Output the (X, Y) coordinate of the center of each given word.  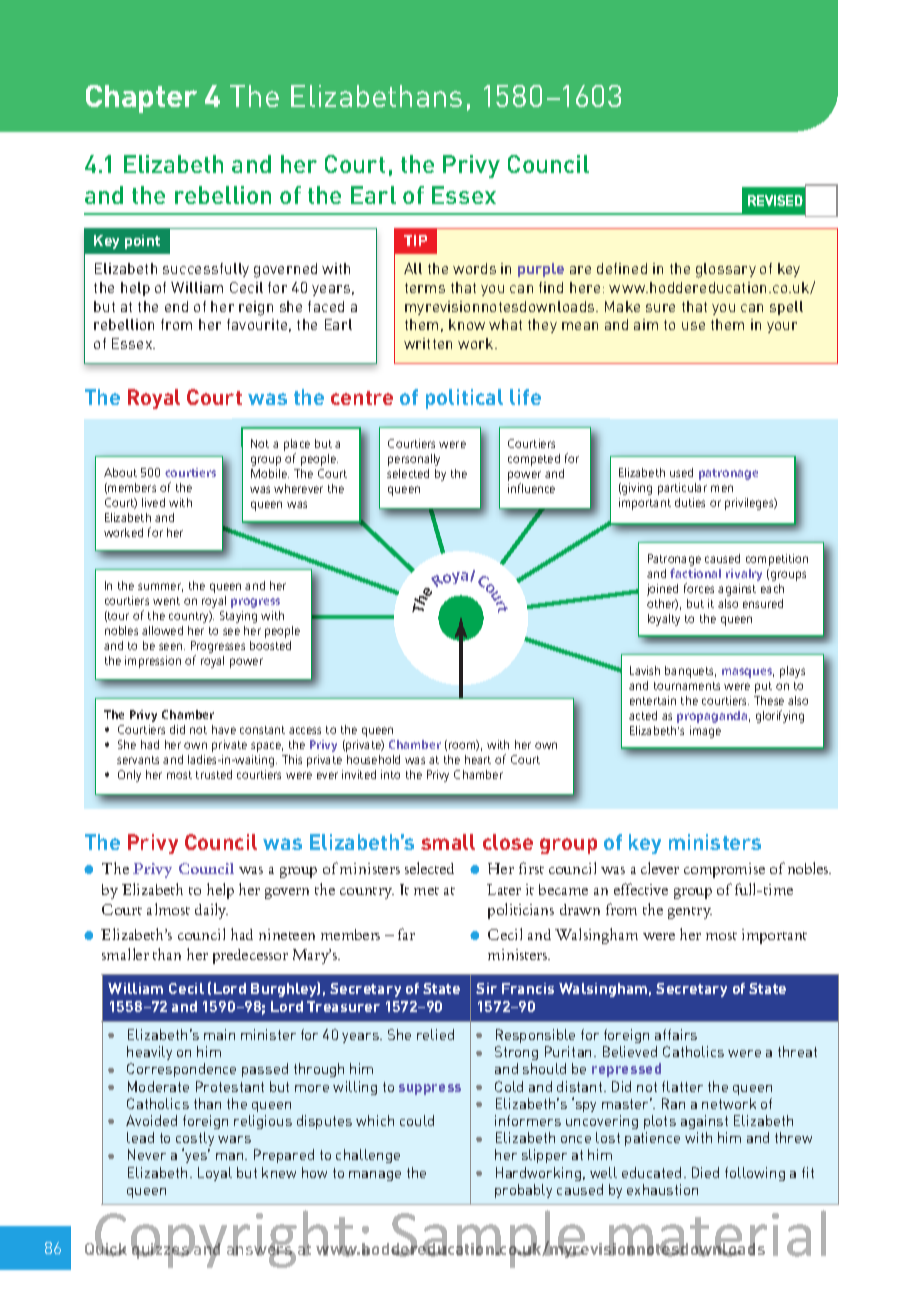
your (782, 327)
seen (172, 646)
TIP (415, 240)
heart (478, 759)
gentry (690, 913)
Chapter (141, 99)
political (464, 399)
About (120, 472)
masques (748, 673)
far (406, 934)
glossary (726, 270)
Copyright (225, 1239)
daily (211, 911)
